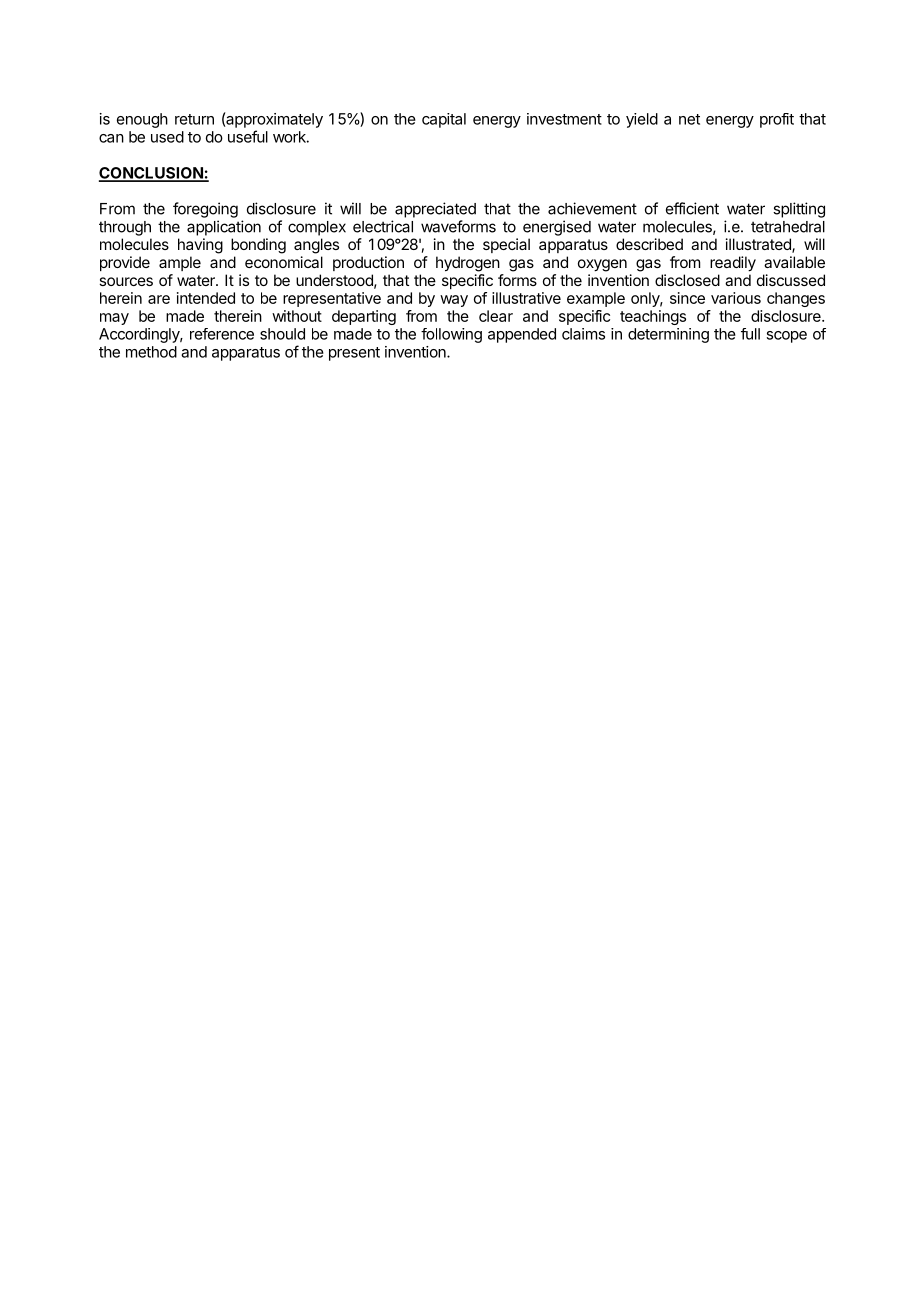 The height and width of the screenshot is (1308, 924). I want to click on CONCLUSION, so click(152, 174).
